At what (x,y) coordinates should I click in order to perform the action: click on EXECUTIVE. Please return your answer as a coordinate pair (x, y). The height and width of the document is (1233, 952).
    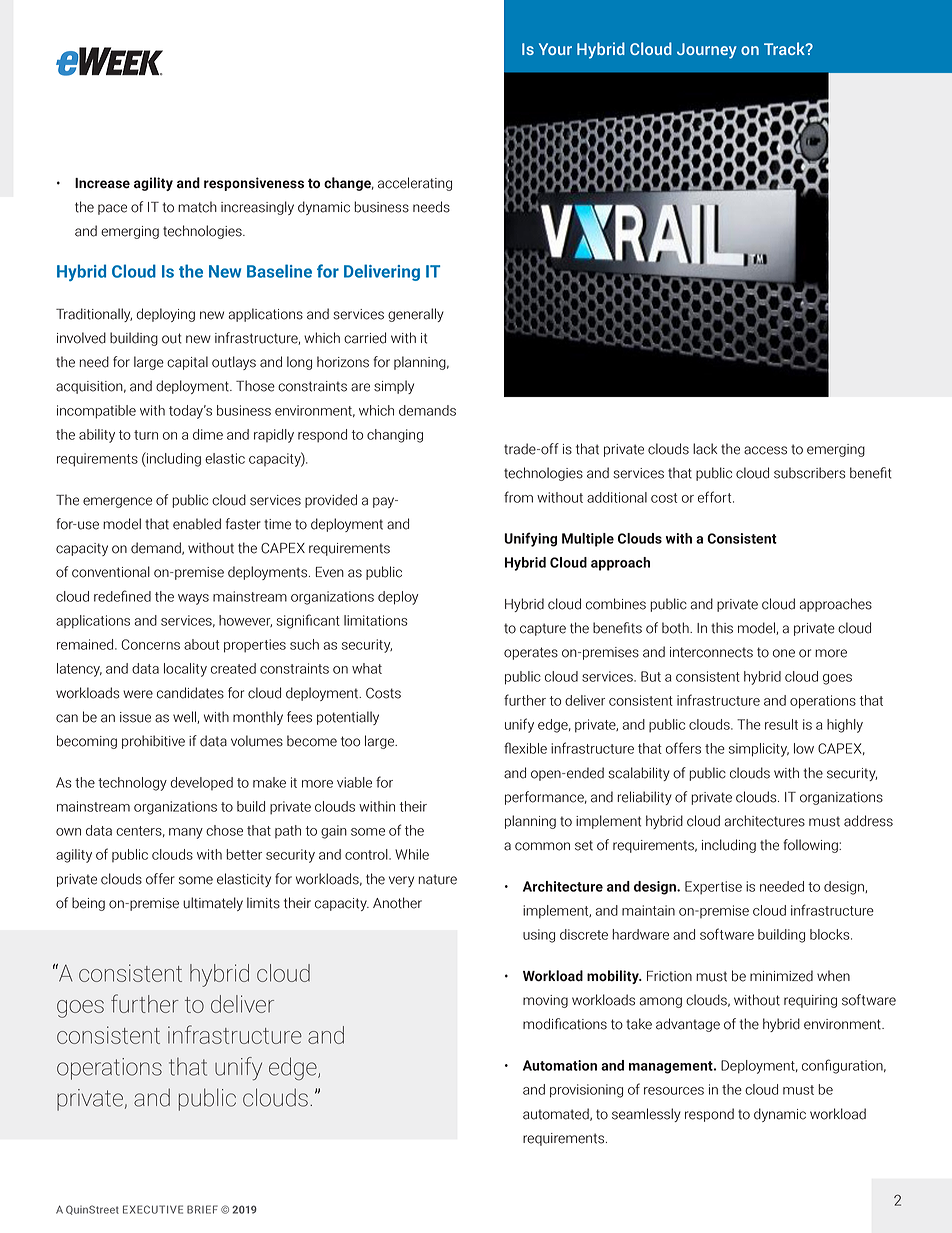
    Looking at the image, I should click on (153, 1209).
